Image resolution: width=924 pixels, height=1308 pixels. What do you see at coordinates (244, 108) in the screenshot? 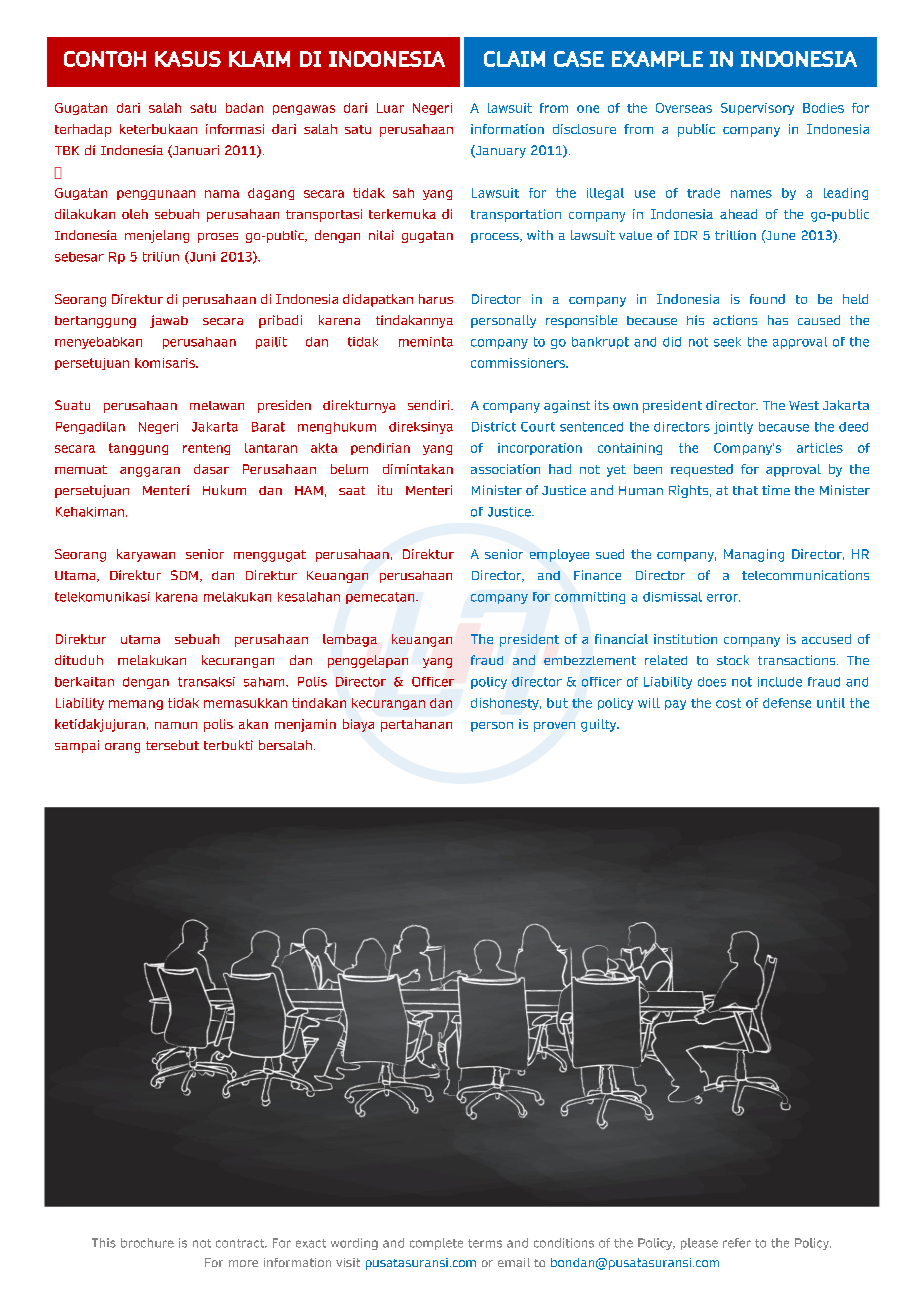
I see `badan` at bounding box center [244, 108].
